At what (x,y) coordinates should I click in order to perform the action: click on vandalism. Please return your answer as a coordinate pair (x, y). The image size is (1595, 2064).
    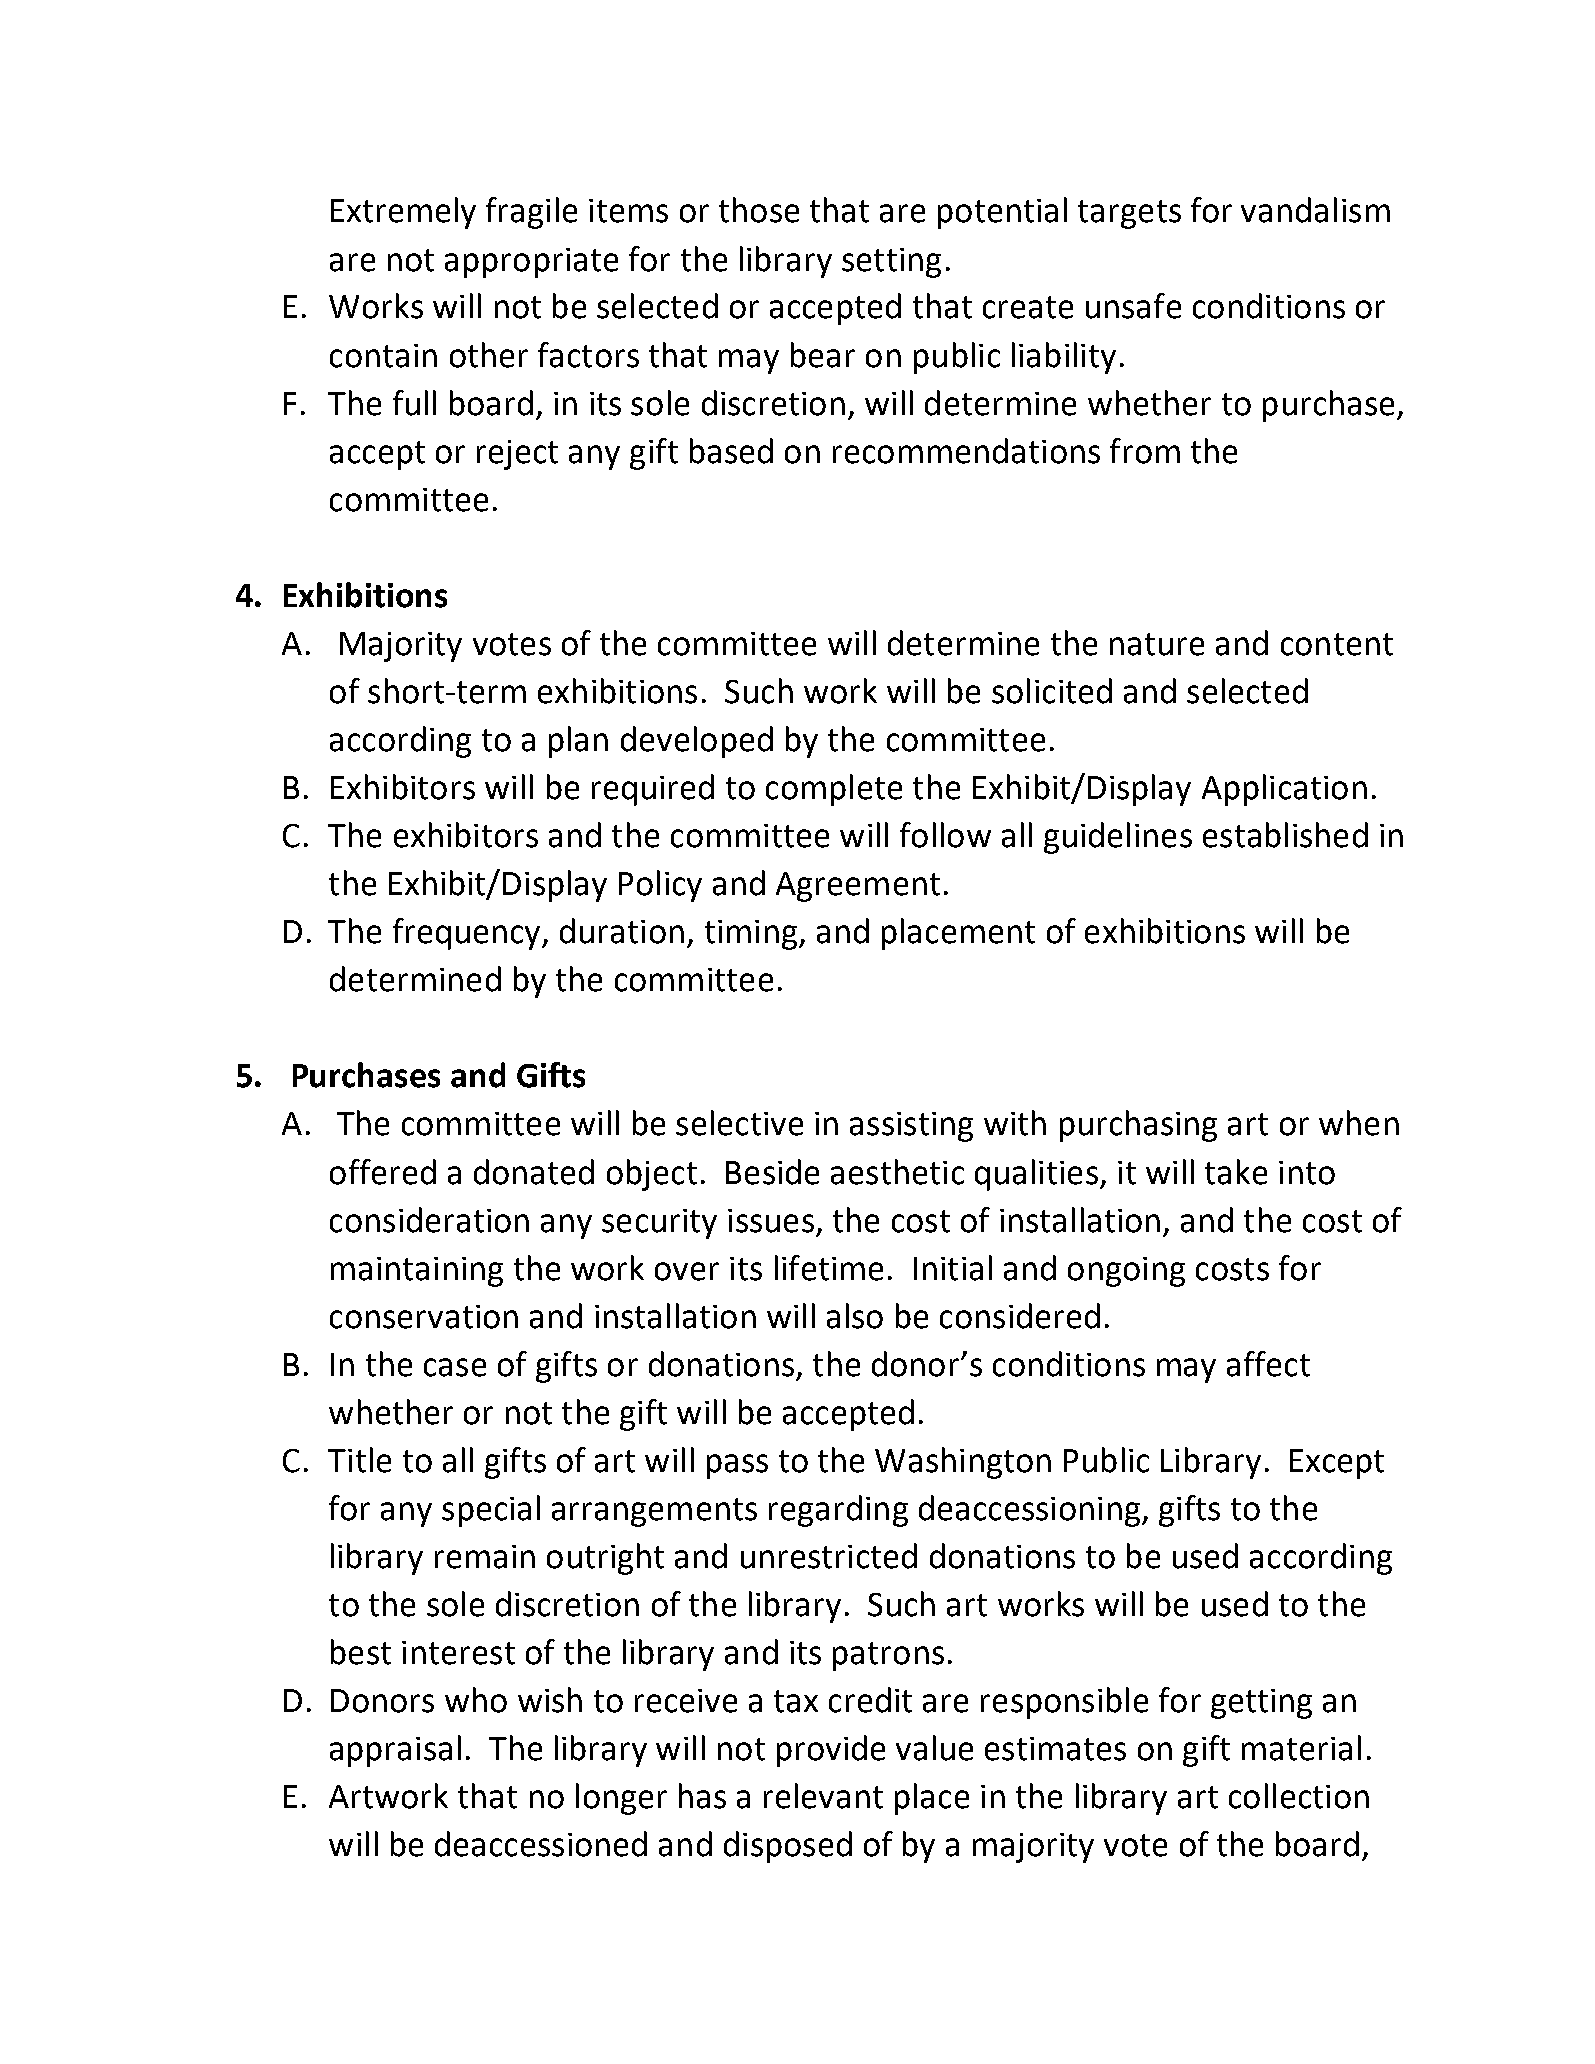
    Looking at the image, I should click on (1315, 210).
